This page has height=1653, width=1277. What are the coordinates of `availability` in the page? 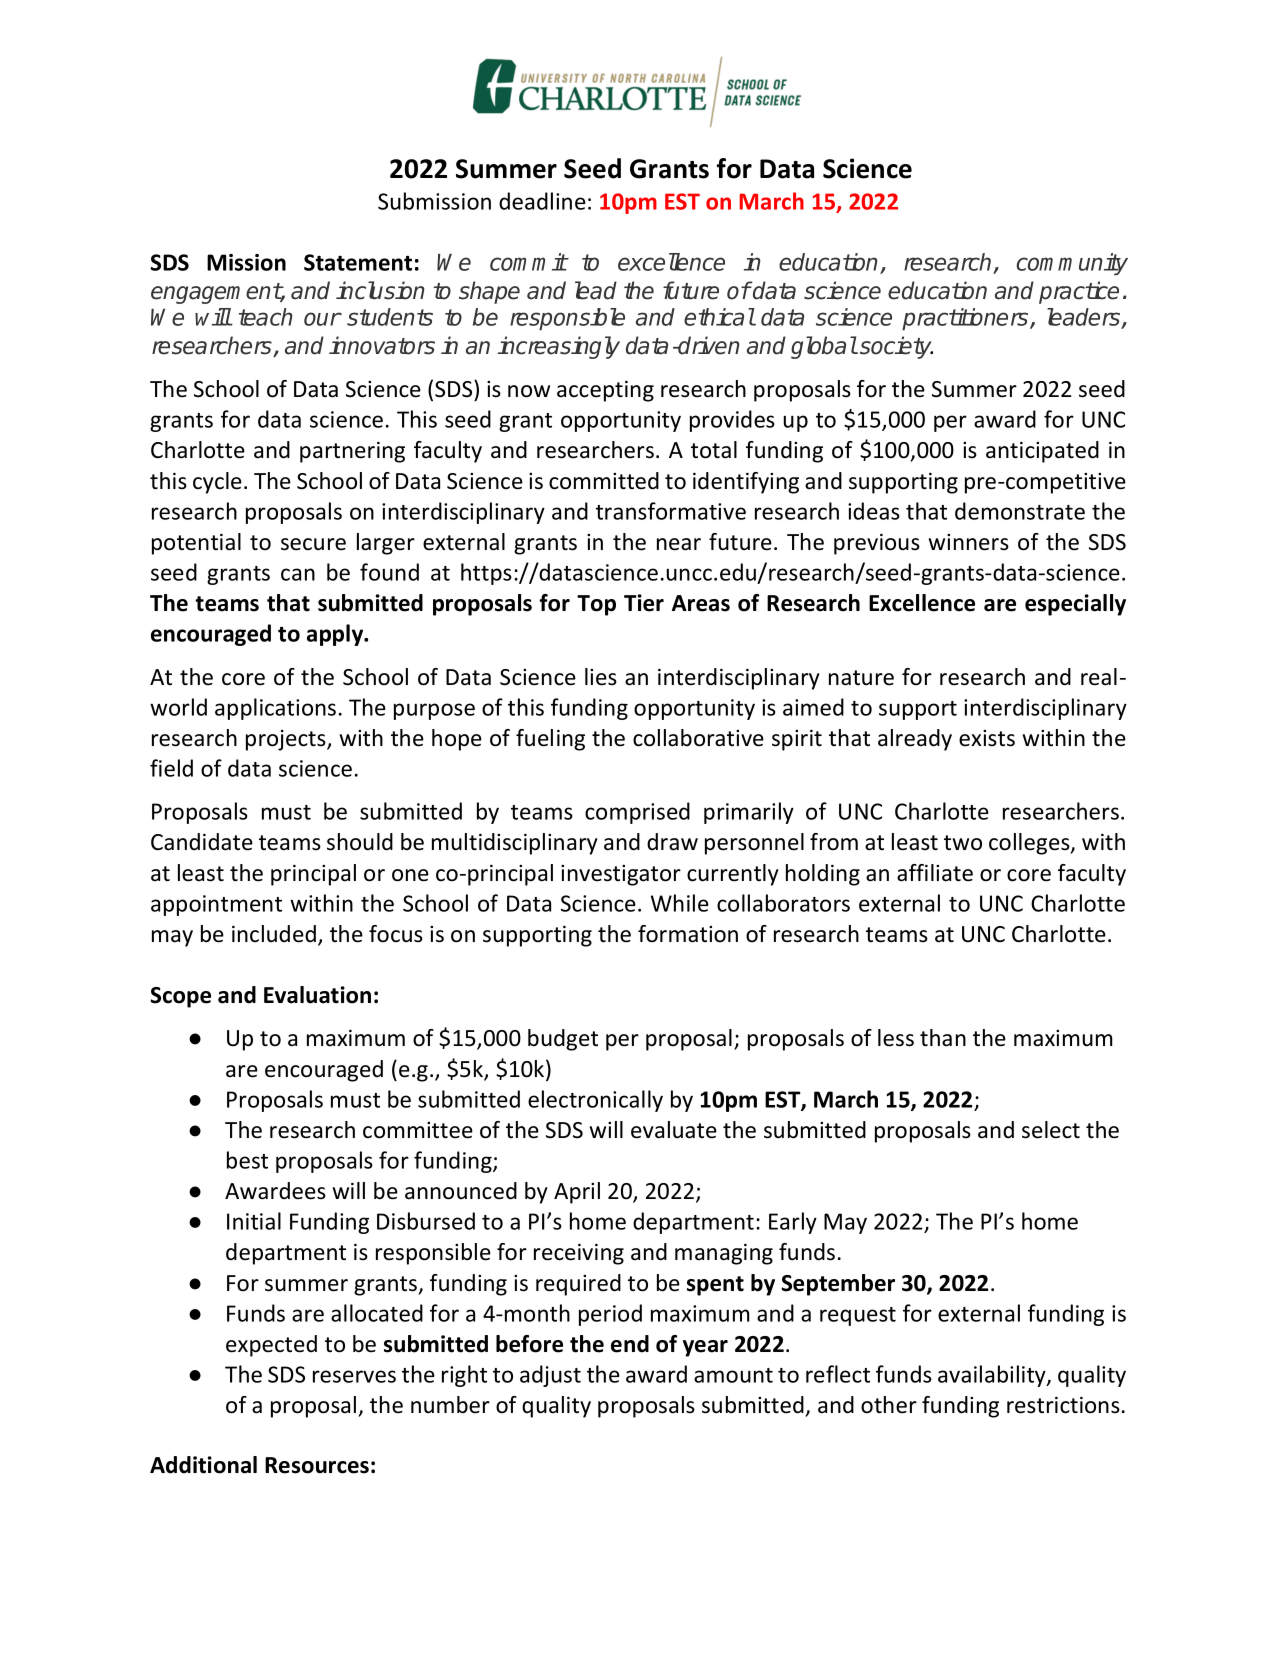 It's located at (993, 1376).
